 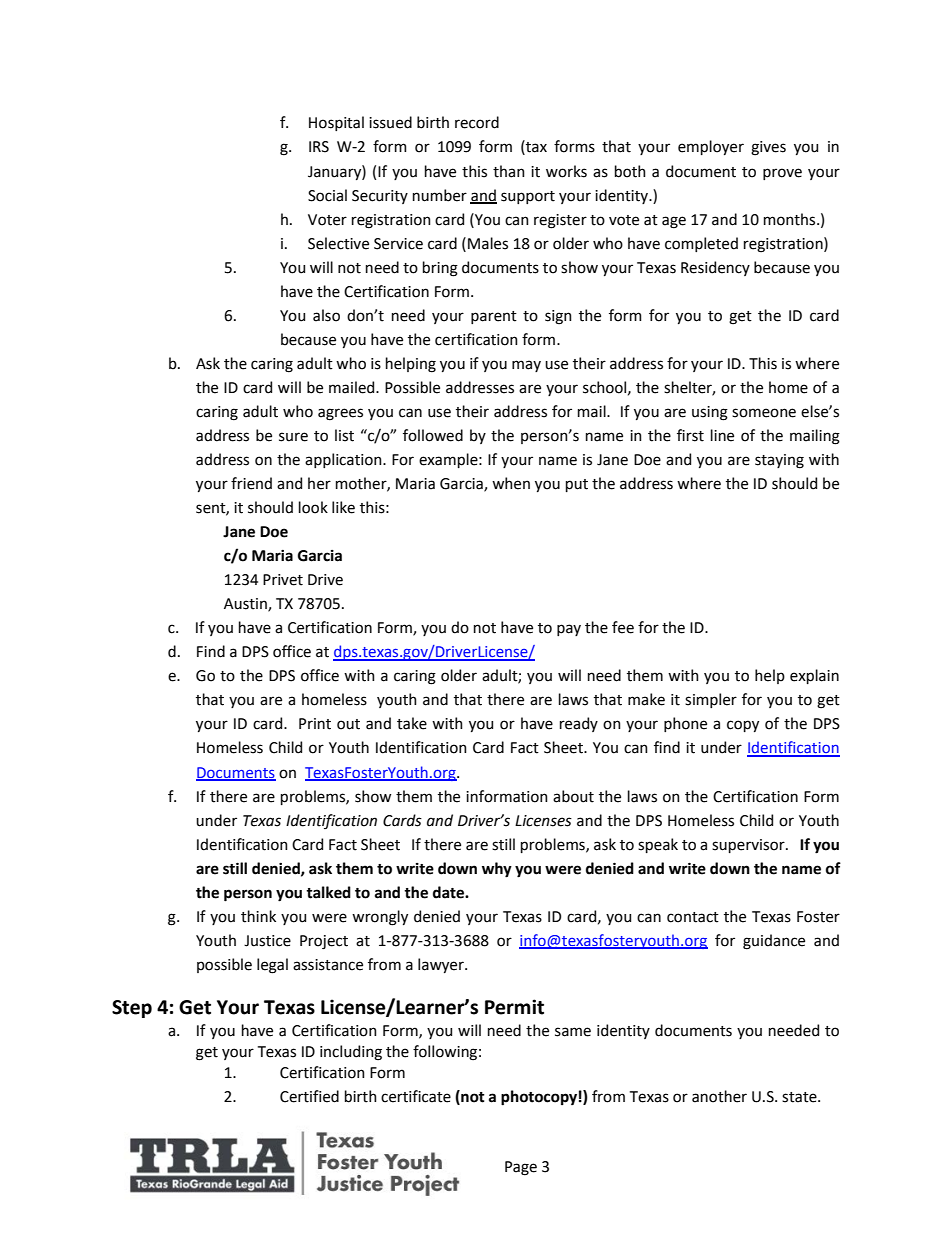 What do you see at coordinates (309, 1096) in the page?
I see `Certified` at bounding box center [309, 1096].
